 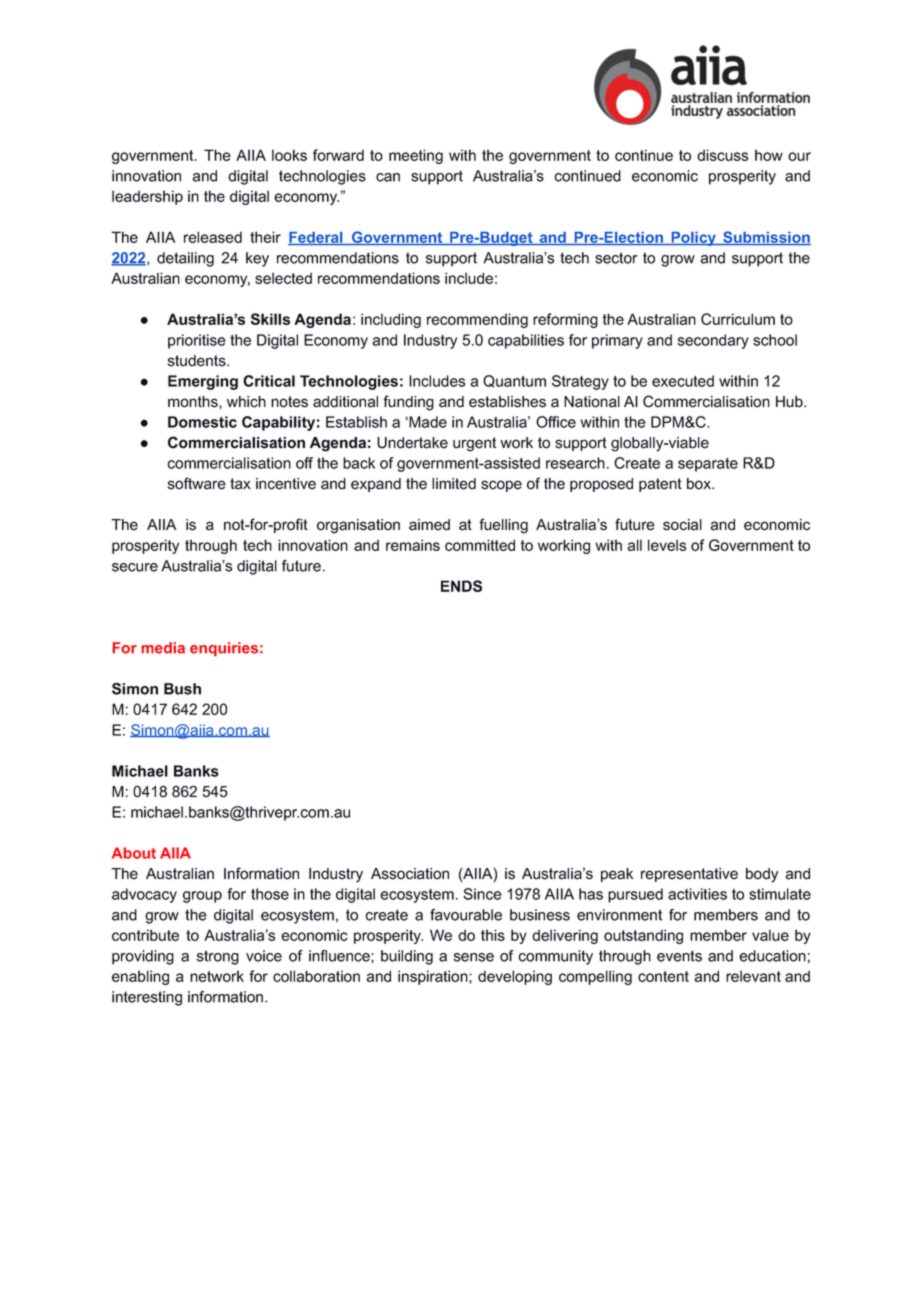 What do you see at coordinates (683, 381) in the document?
I see `executed` at bounding box center [683, 381].
